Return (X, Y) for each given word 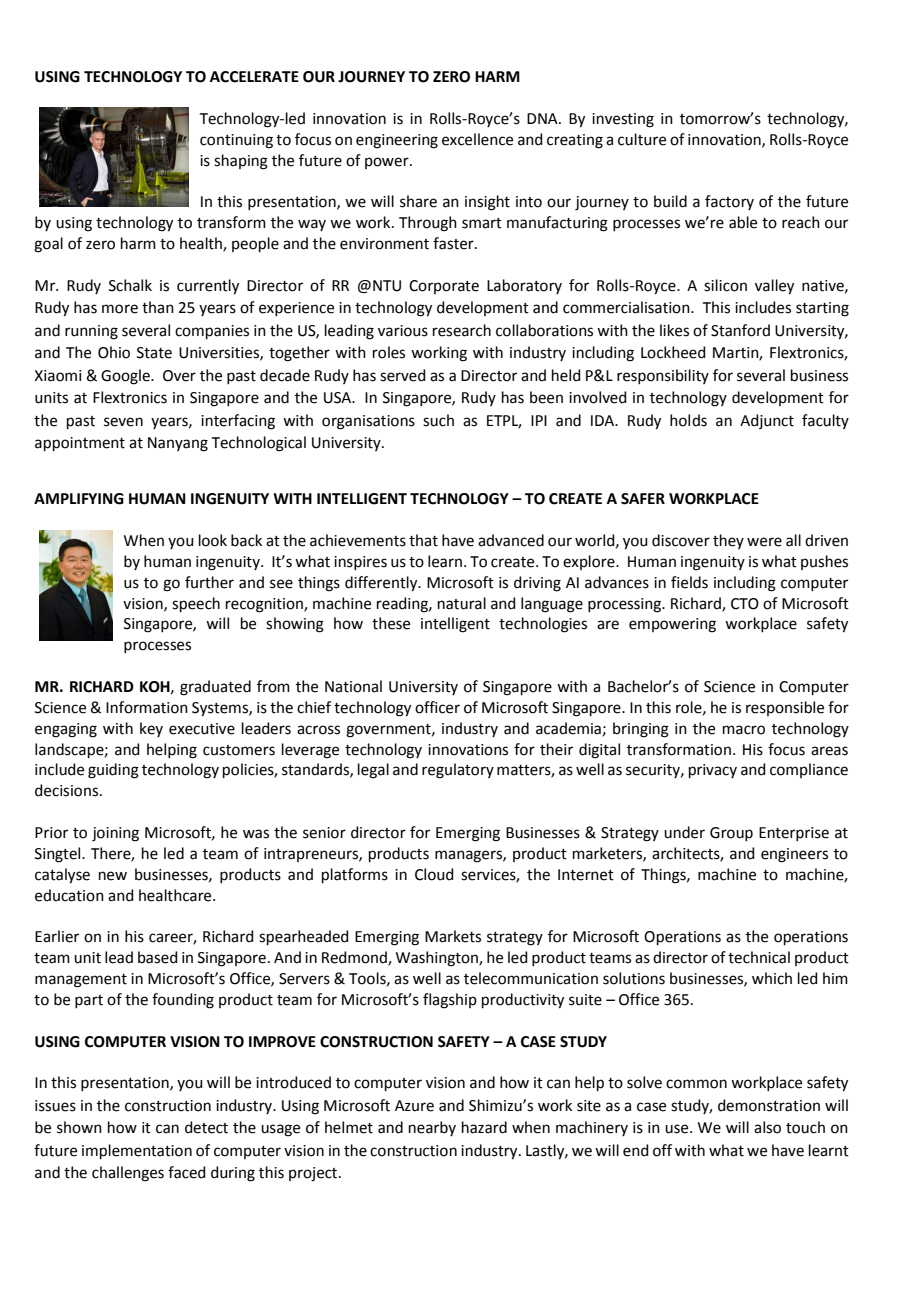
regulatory (458, 771)
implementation (137, 1151)
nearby (432, 1128)
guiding (113, 771)
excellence (477, 139)
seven (123, 422)
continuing (236, 141)
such (438, 420)
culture (642, 139)
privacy (713, 771)
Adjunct (767, 421)
